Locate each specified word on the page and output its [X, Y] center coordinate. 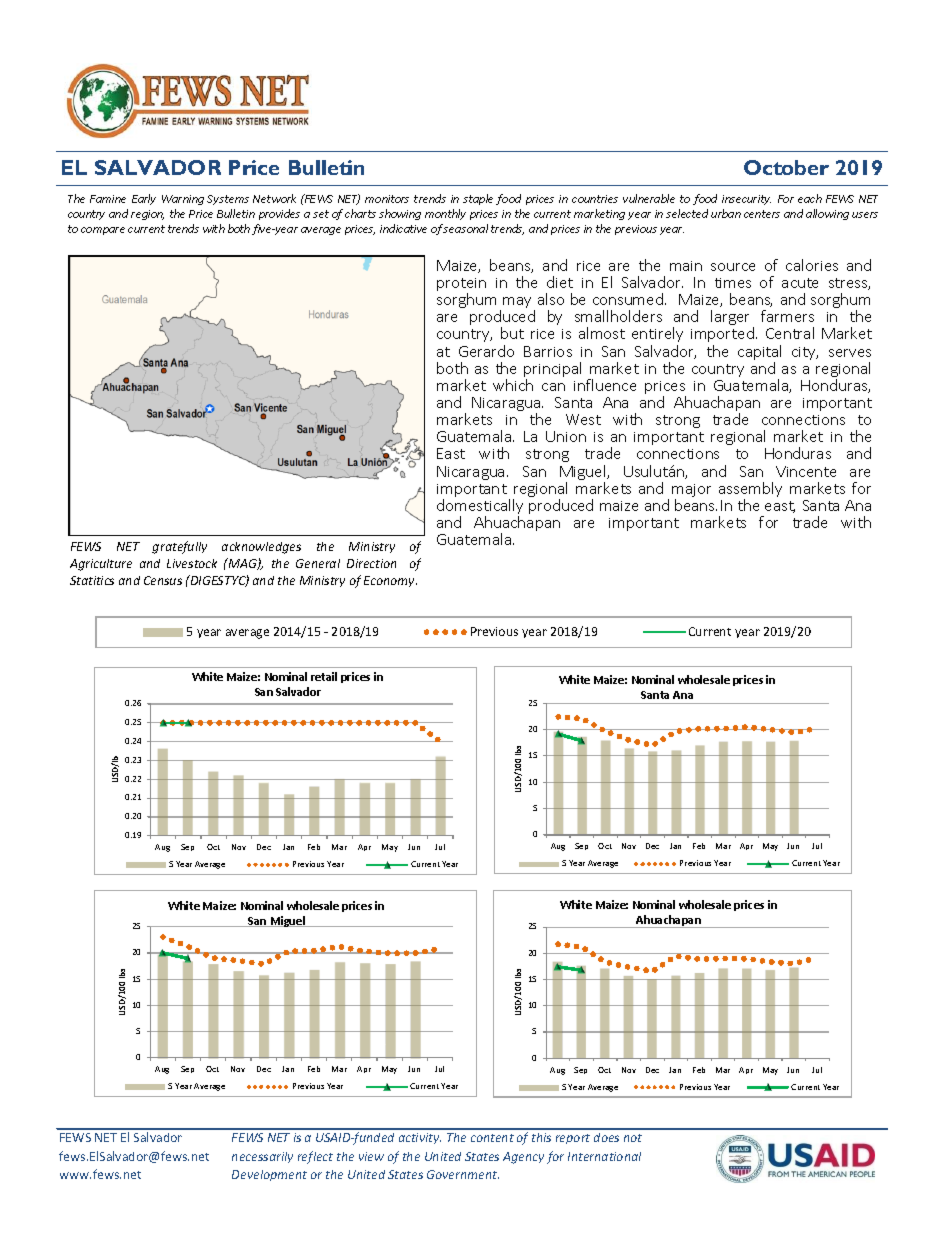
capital [759, 354]
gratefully [179, 547]
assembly [750, 491]
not [633, 1138]
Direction [371, 563]
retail [324, 676]
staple [478, 199]
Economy [390, 581]
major [691, 492]
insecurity [746, 200]
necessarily [262, 1157]
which [513, 385]
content [492, 1138]
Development [269, 1175]
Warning [183, 200]
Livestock [192, 563]
